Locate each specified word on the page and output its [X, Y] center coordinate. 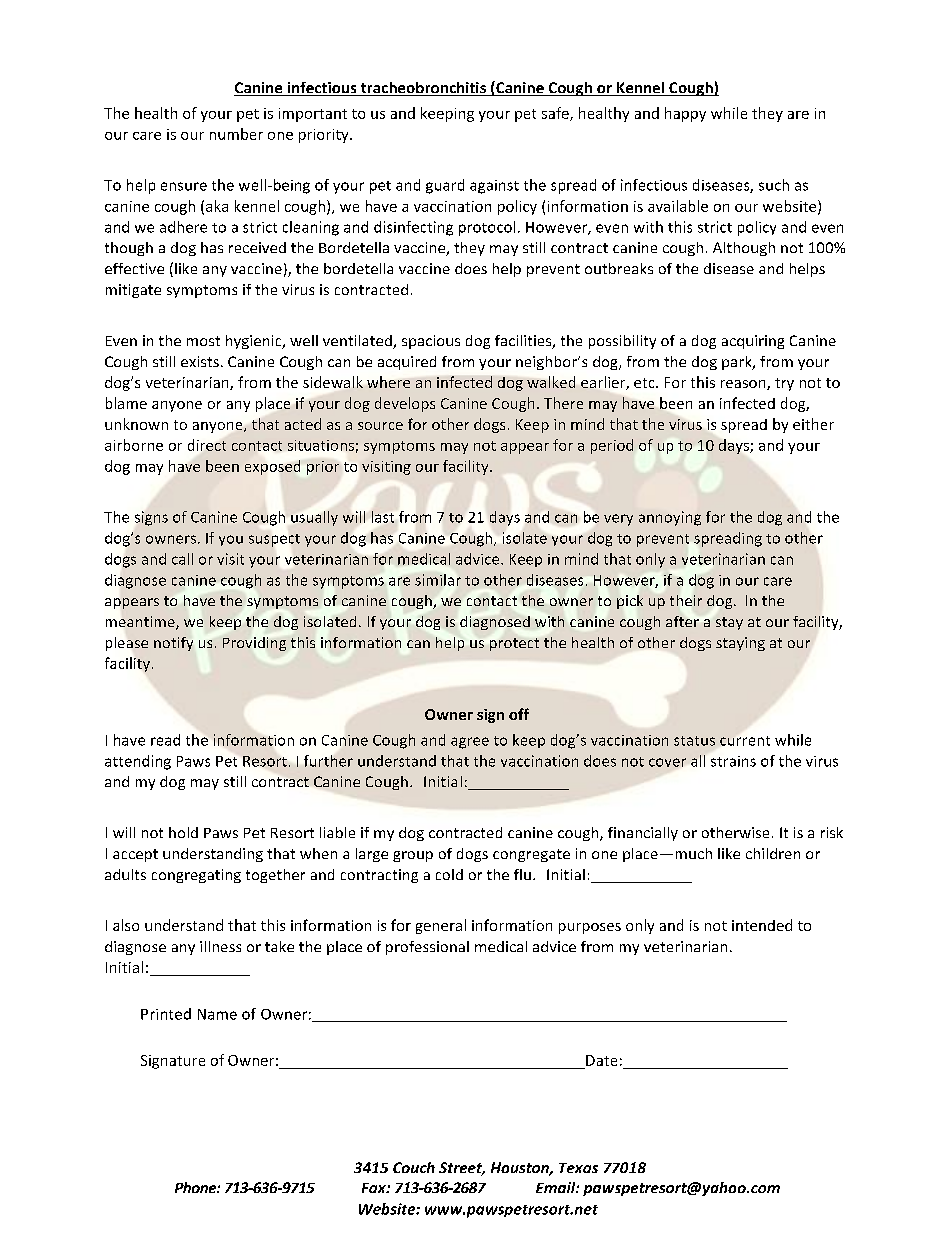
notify [173, 644]
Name [217, 1014]
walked [551, 382]
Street [462, 1169]
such [774, 185]
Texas [578, 1168]
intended [762, 925]
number [236, 134]
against [494, 187]
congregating [196, 876]
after [682, 621]
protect [514, 644]
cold [449, 874]
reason [744, 385]
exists [200, 361]
